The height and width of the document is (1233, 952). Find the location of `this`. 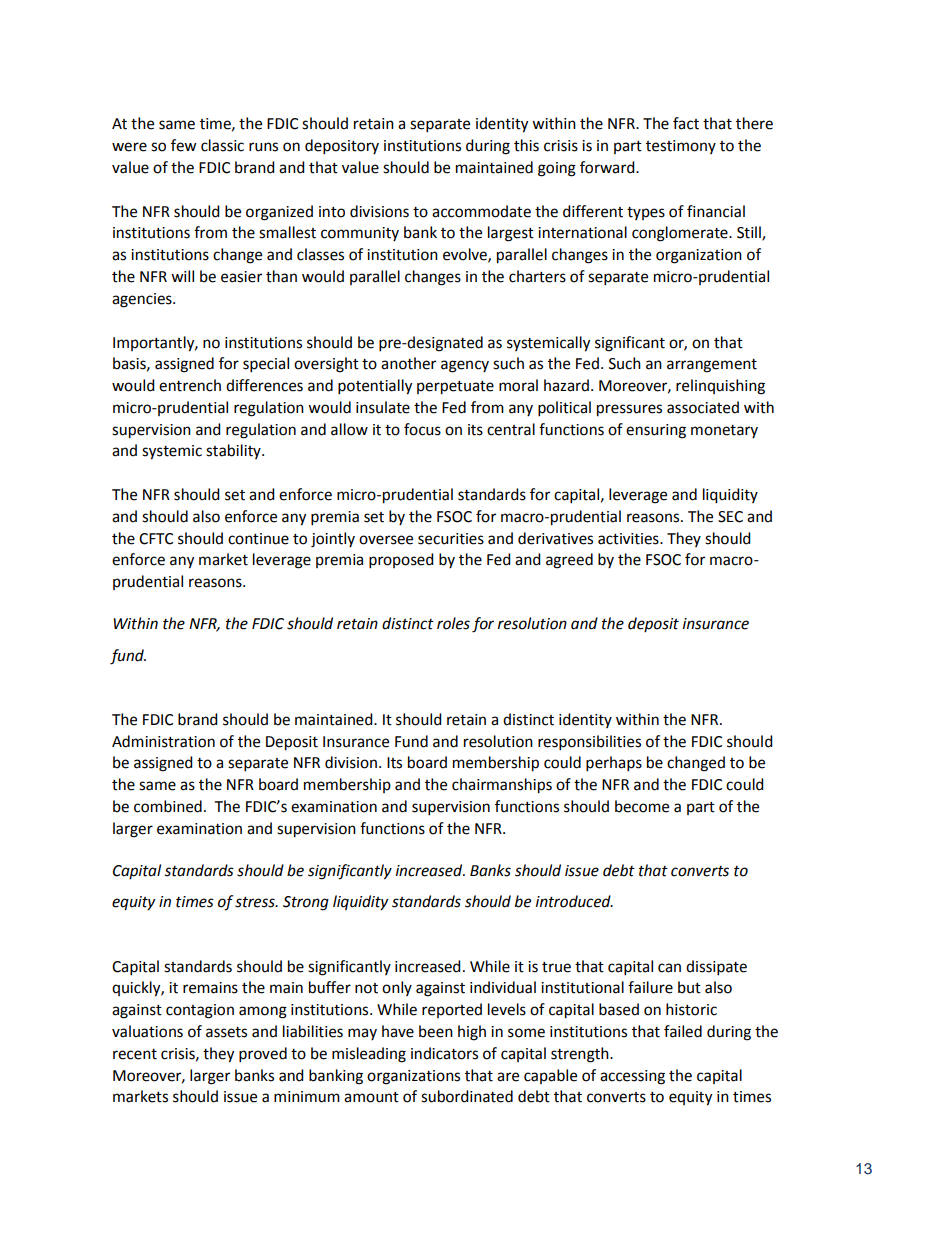

this is located at coordinates (526, 145).
